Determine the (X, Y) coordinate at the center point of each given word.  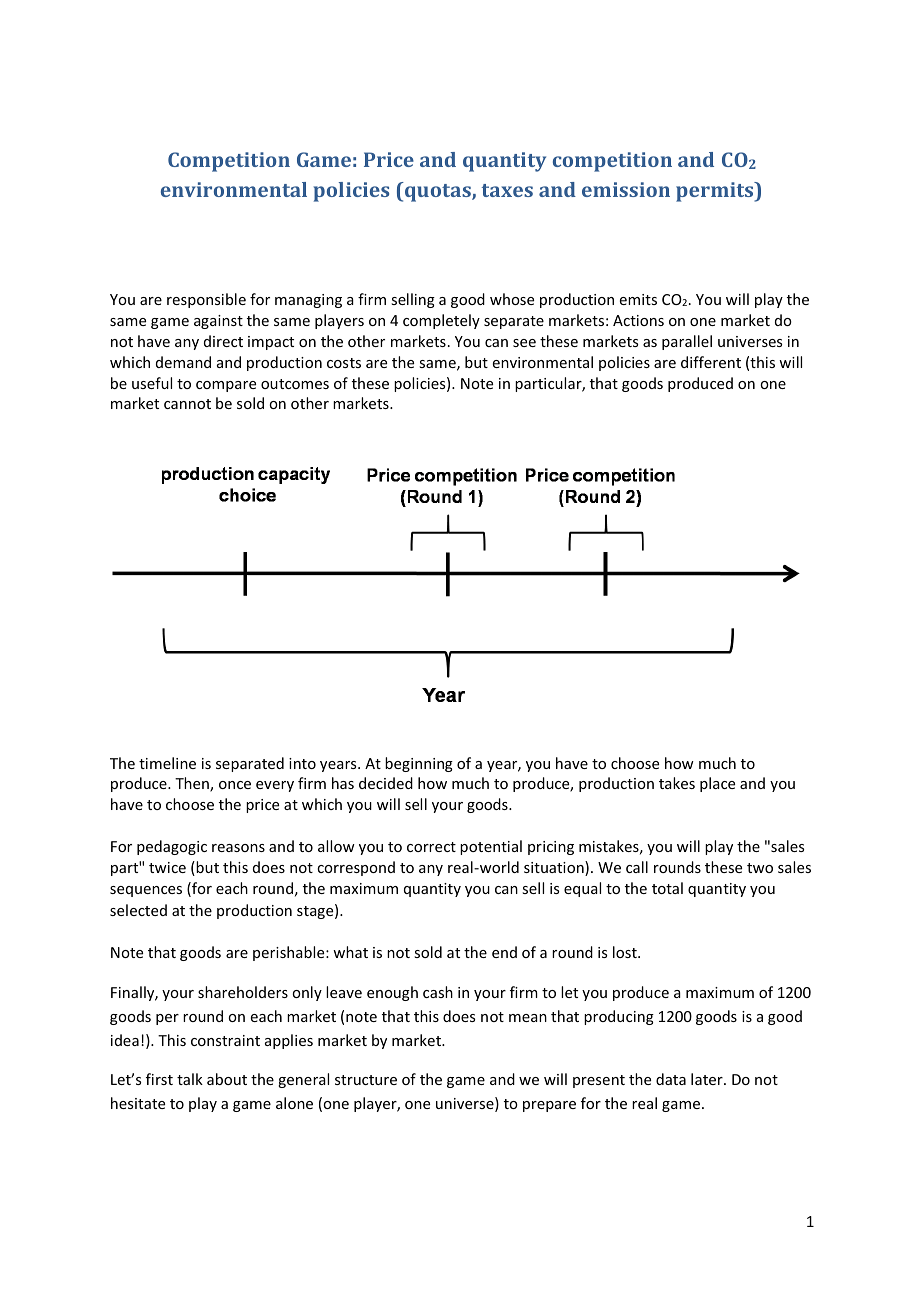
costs (344, 363)
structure (366, 1080)
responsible (206, 300)
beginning (419, 764)
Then (193, 784)
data (671, 1079)
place (717, 784)
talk (190, 1079)
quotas (438, 192)
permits (716, 192)
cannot (187, 404)
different (711, 362)
